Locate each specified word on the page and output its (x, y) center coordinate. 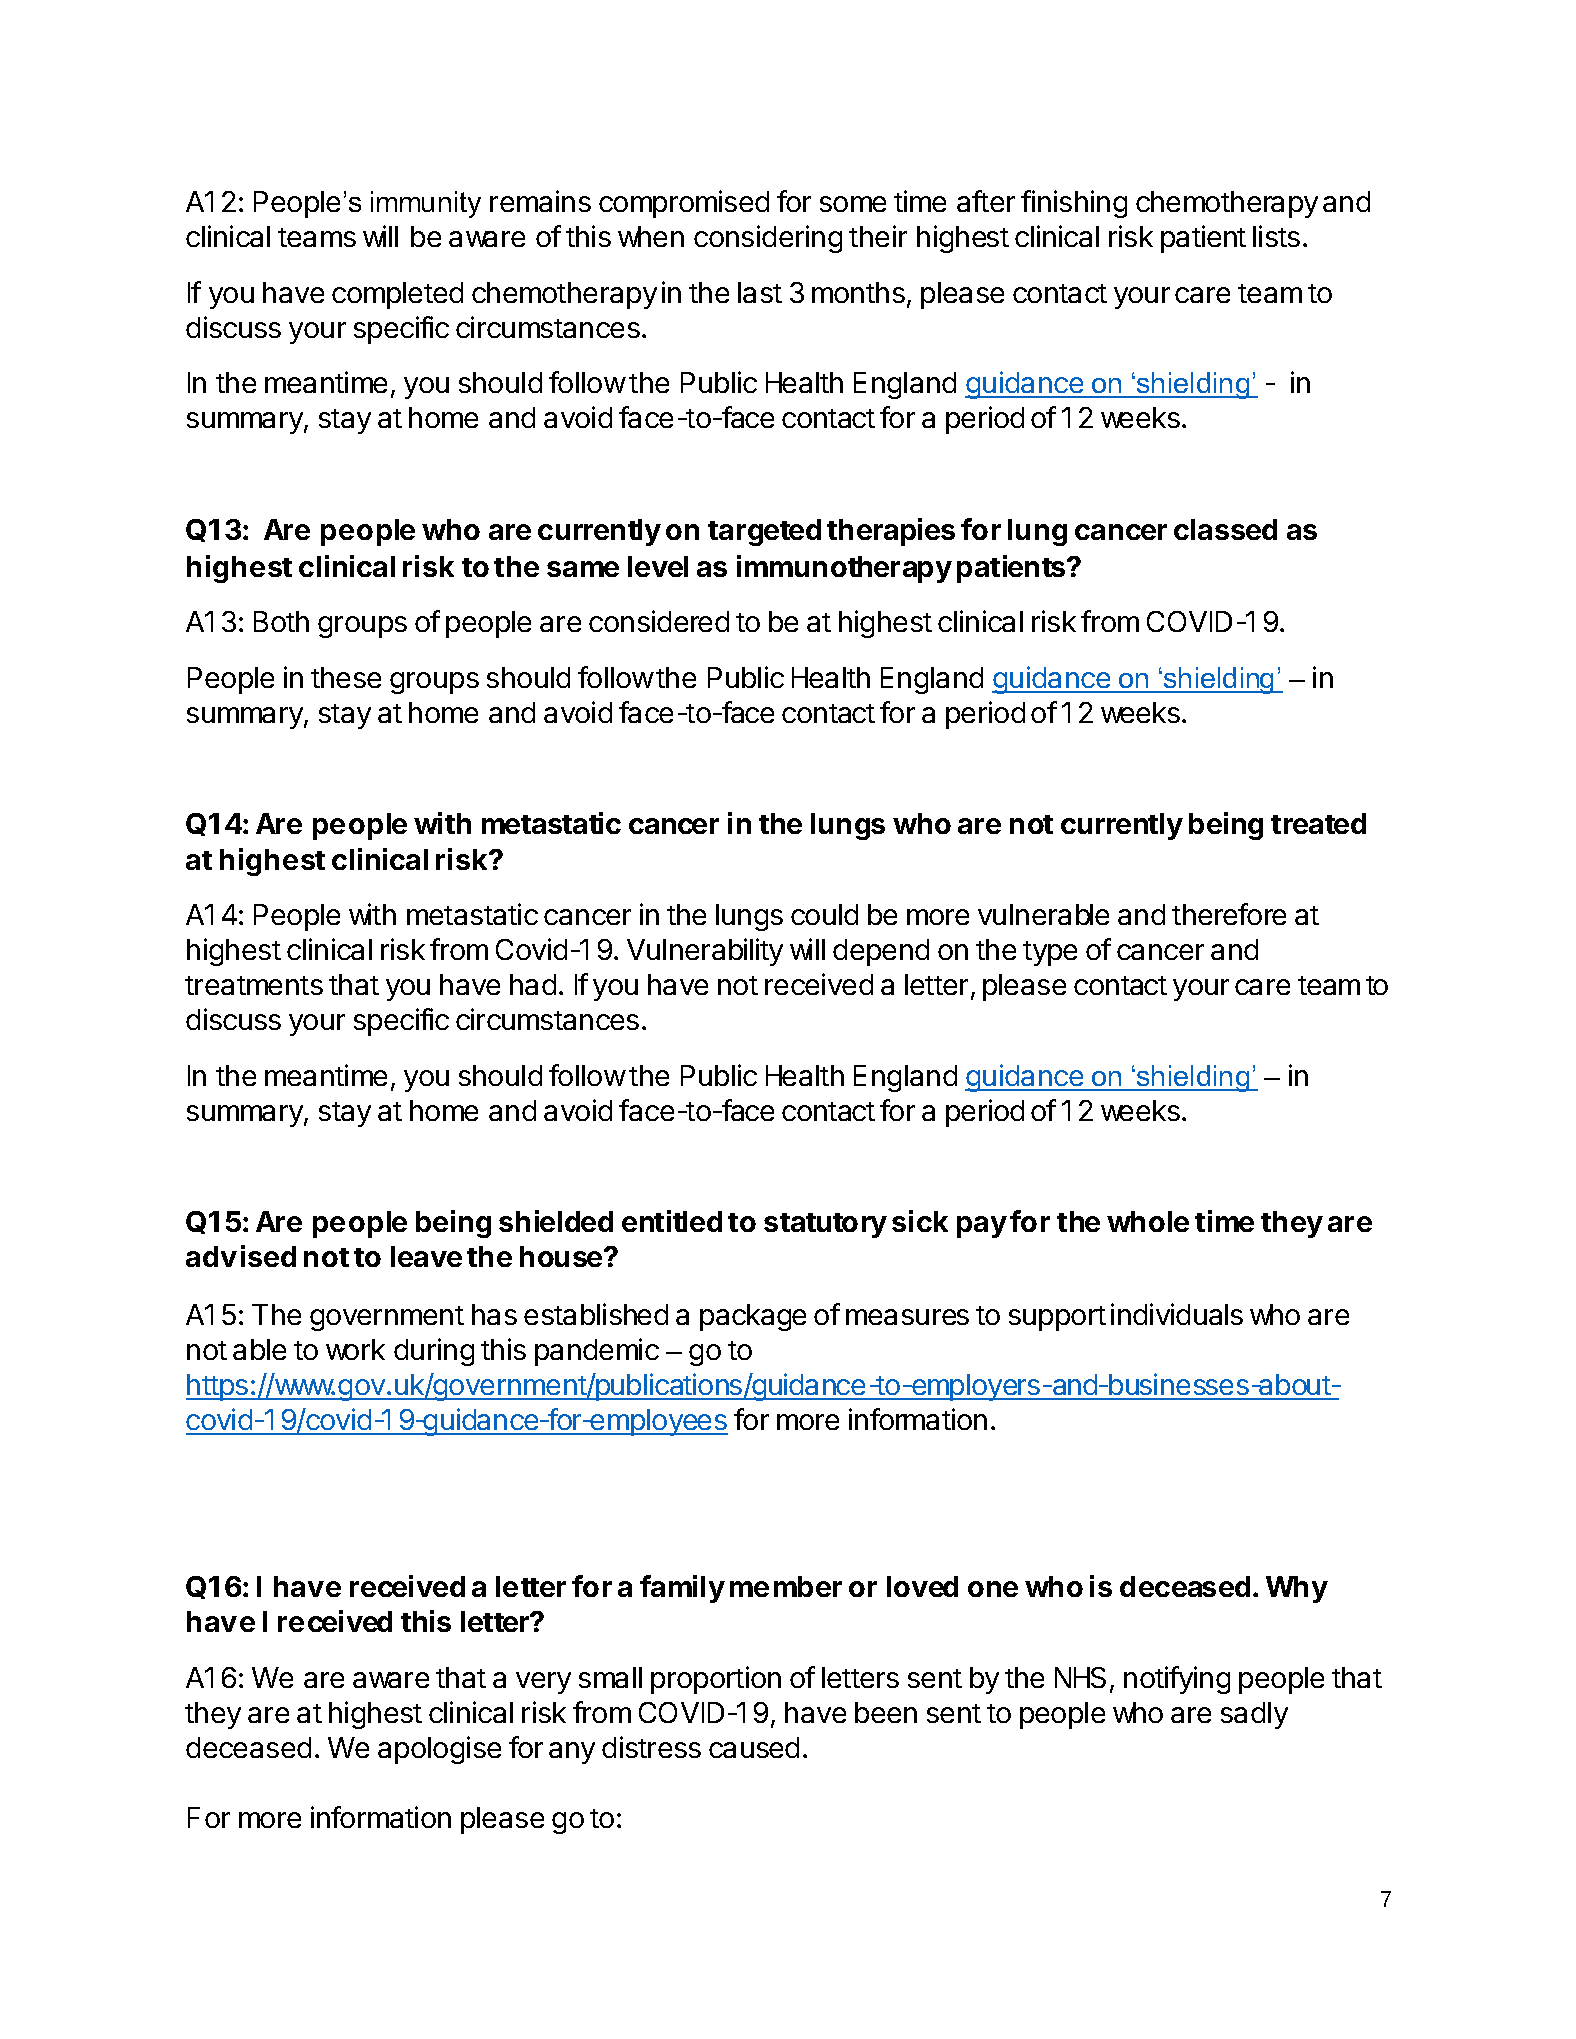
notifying (1177, 1680)
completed (397, 295)
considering (768, 239)
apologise (439, 1750)
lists (1276, 236)
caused (754, 1747)
